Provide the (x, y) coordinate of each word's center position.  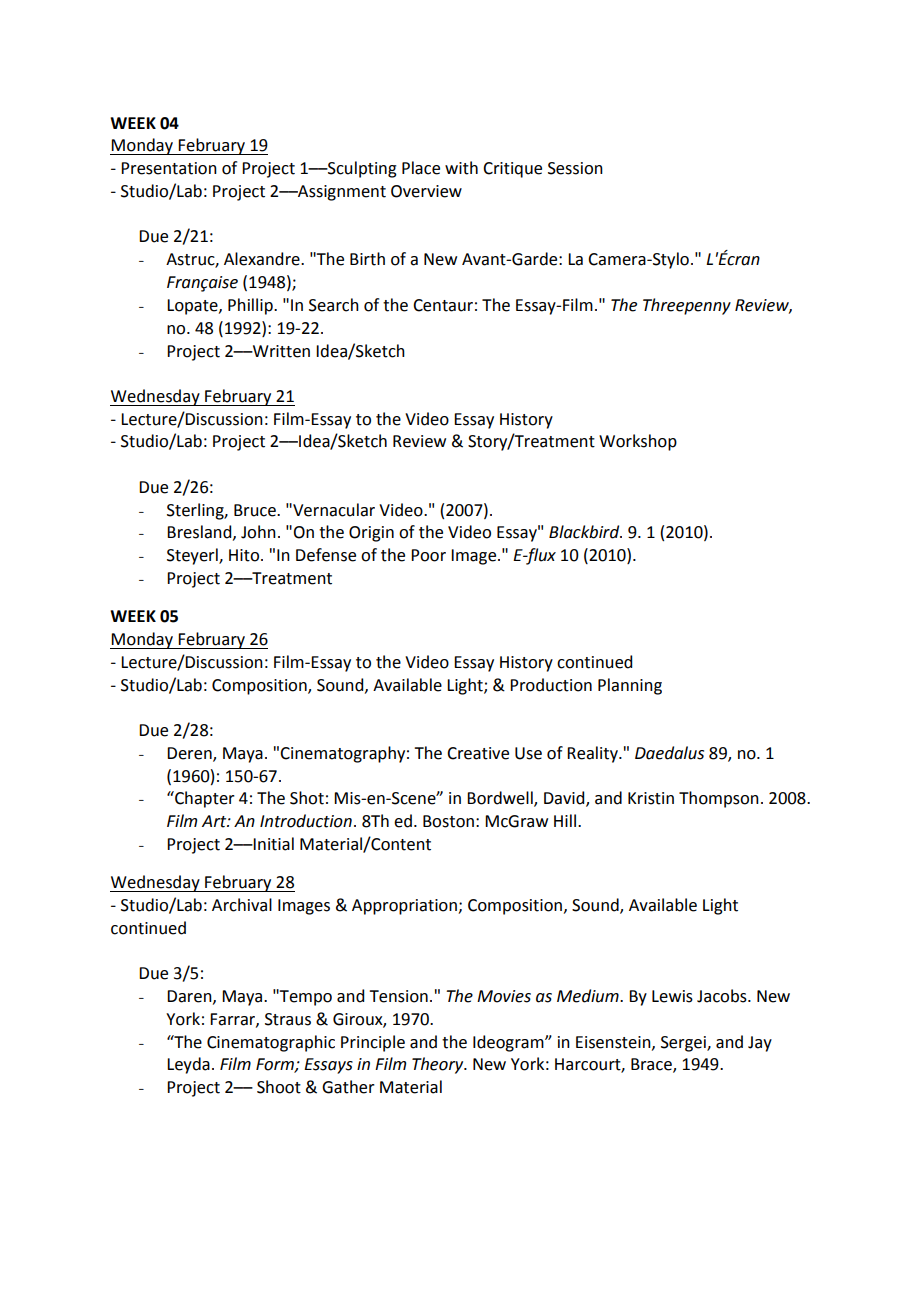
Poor (428, 555)
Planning (630, 686)
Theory (439, 1065)
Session (575, 168)
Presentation (169, 168)
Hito (245, 555)
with (461, 168)
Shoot (279, 1087)
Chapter (204, 799)
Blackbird (585, 532)
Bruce (256, 510)
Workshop (638, 442)
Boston (448, 821)
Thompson (719, 799)
